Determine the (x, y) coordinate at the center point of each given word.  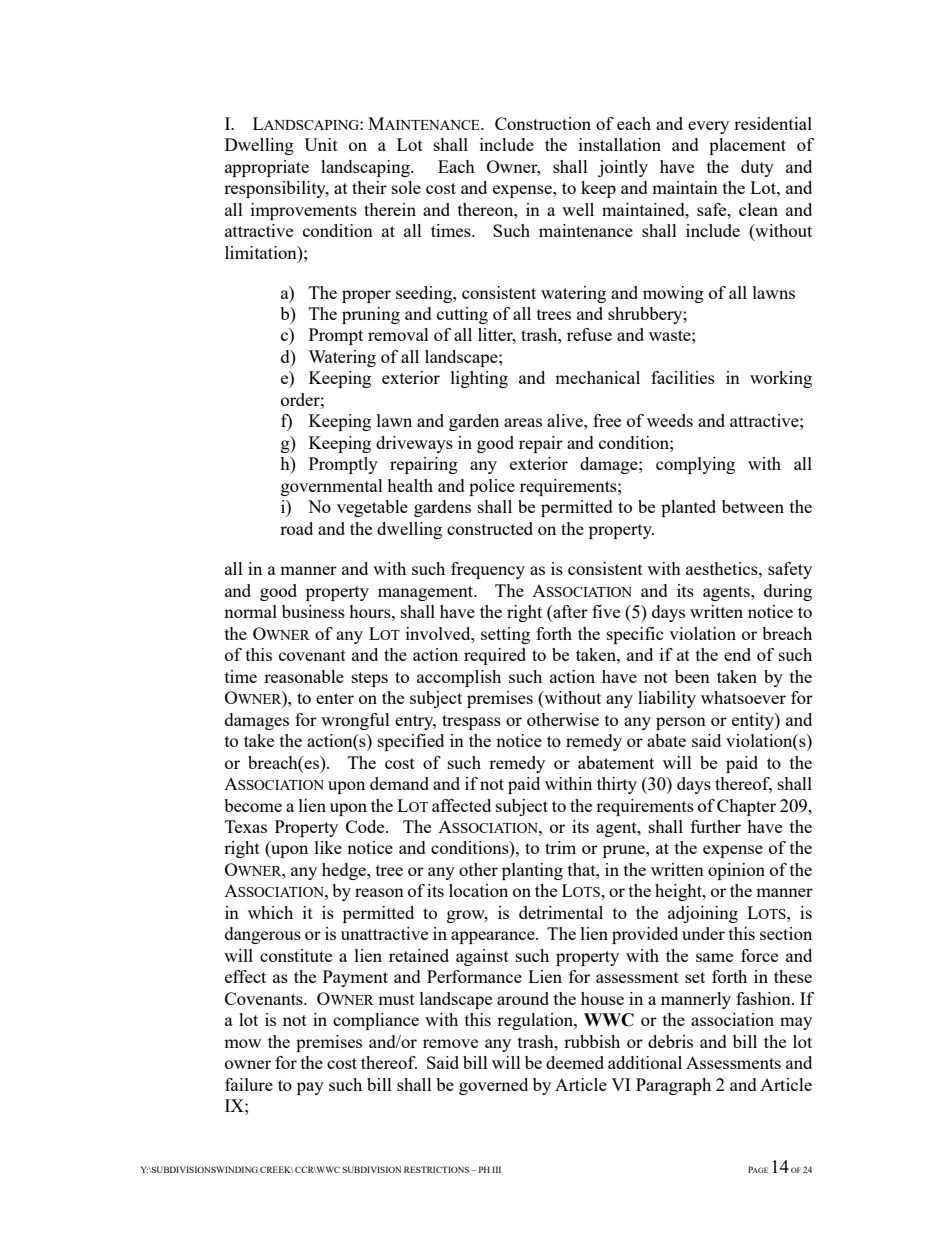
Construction (543, 123)
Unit (321, 144)
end (737, 654)
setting (505, 635)
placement (747, 146)
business (313, 611)
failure (249, 1084)
